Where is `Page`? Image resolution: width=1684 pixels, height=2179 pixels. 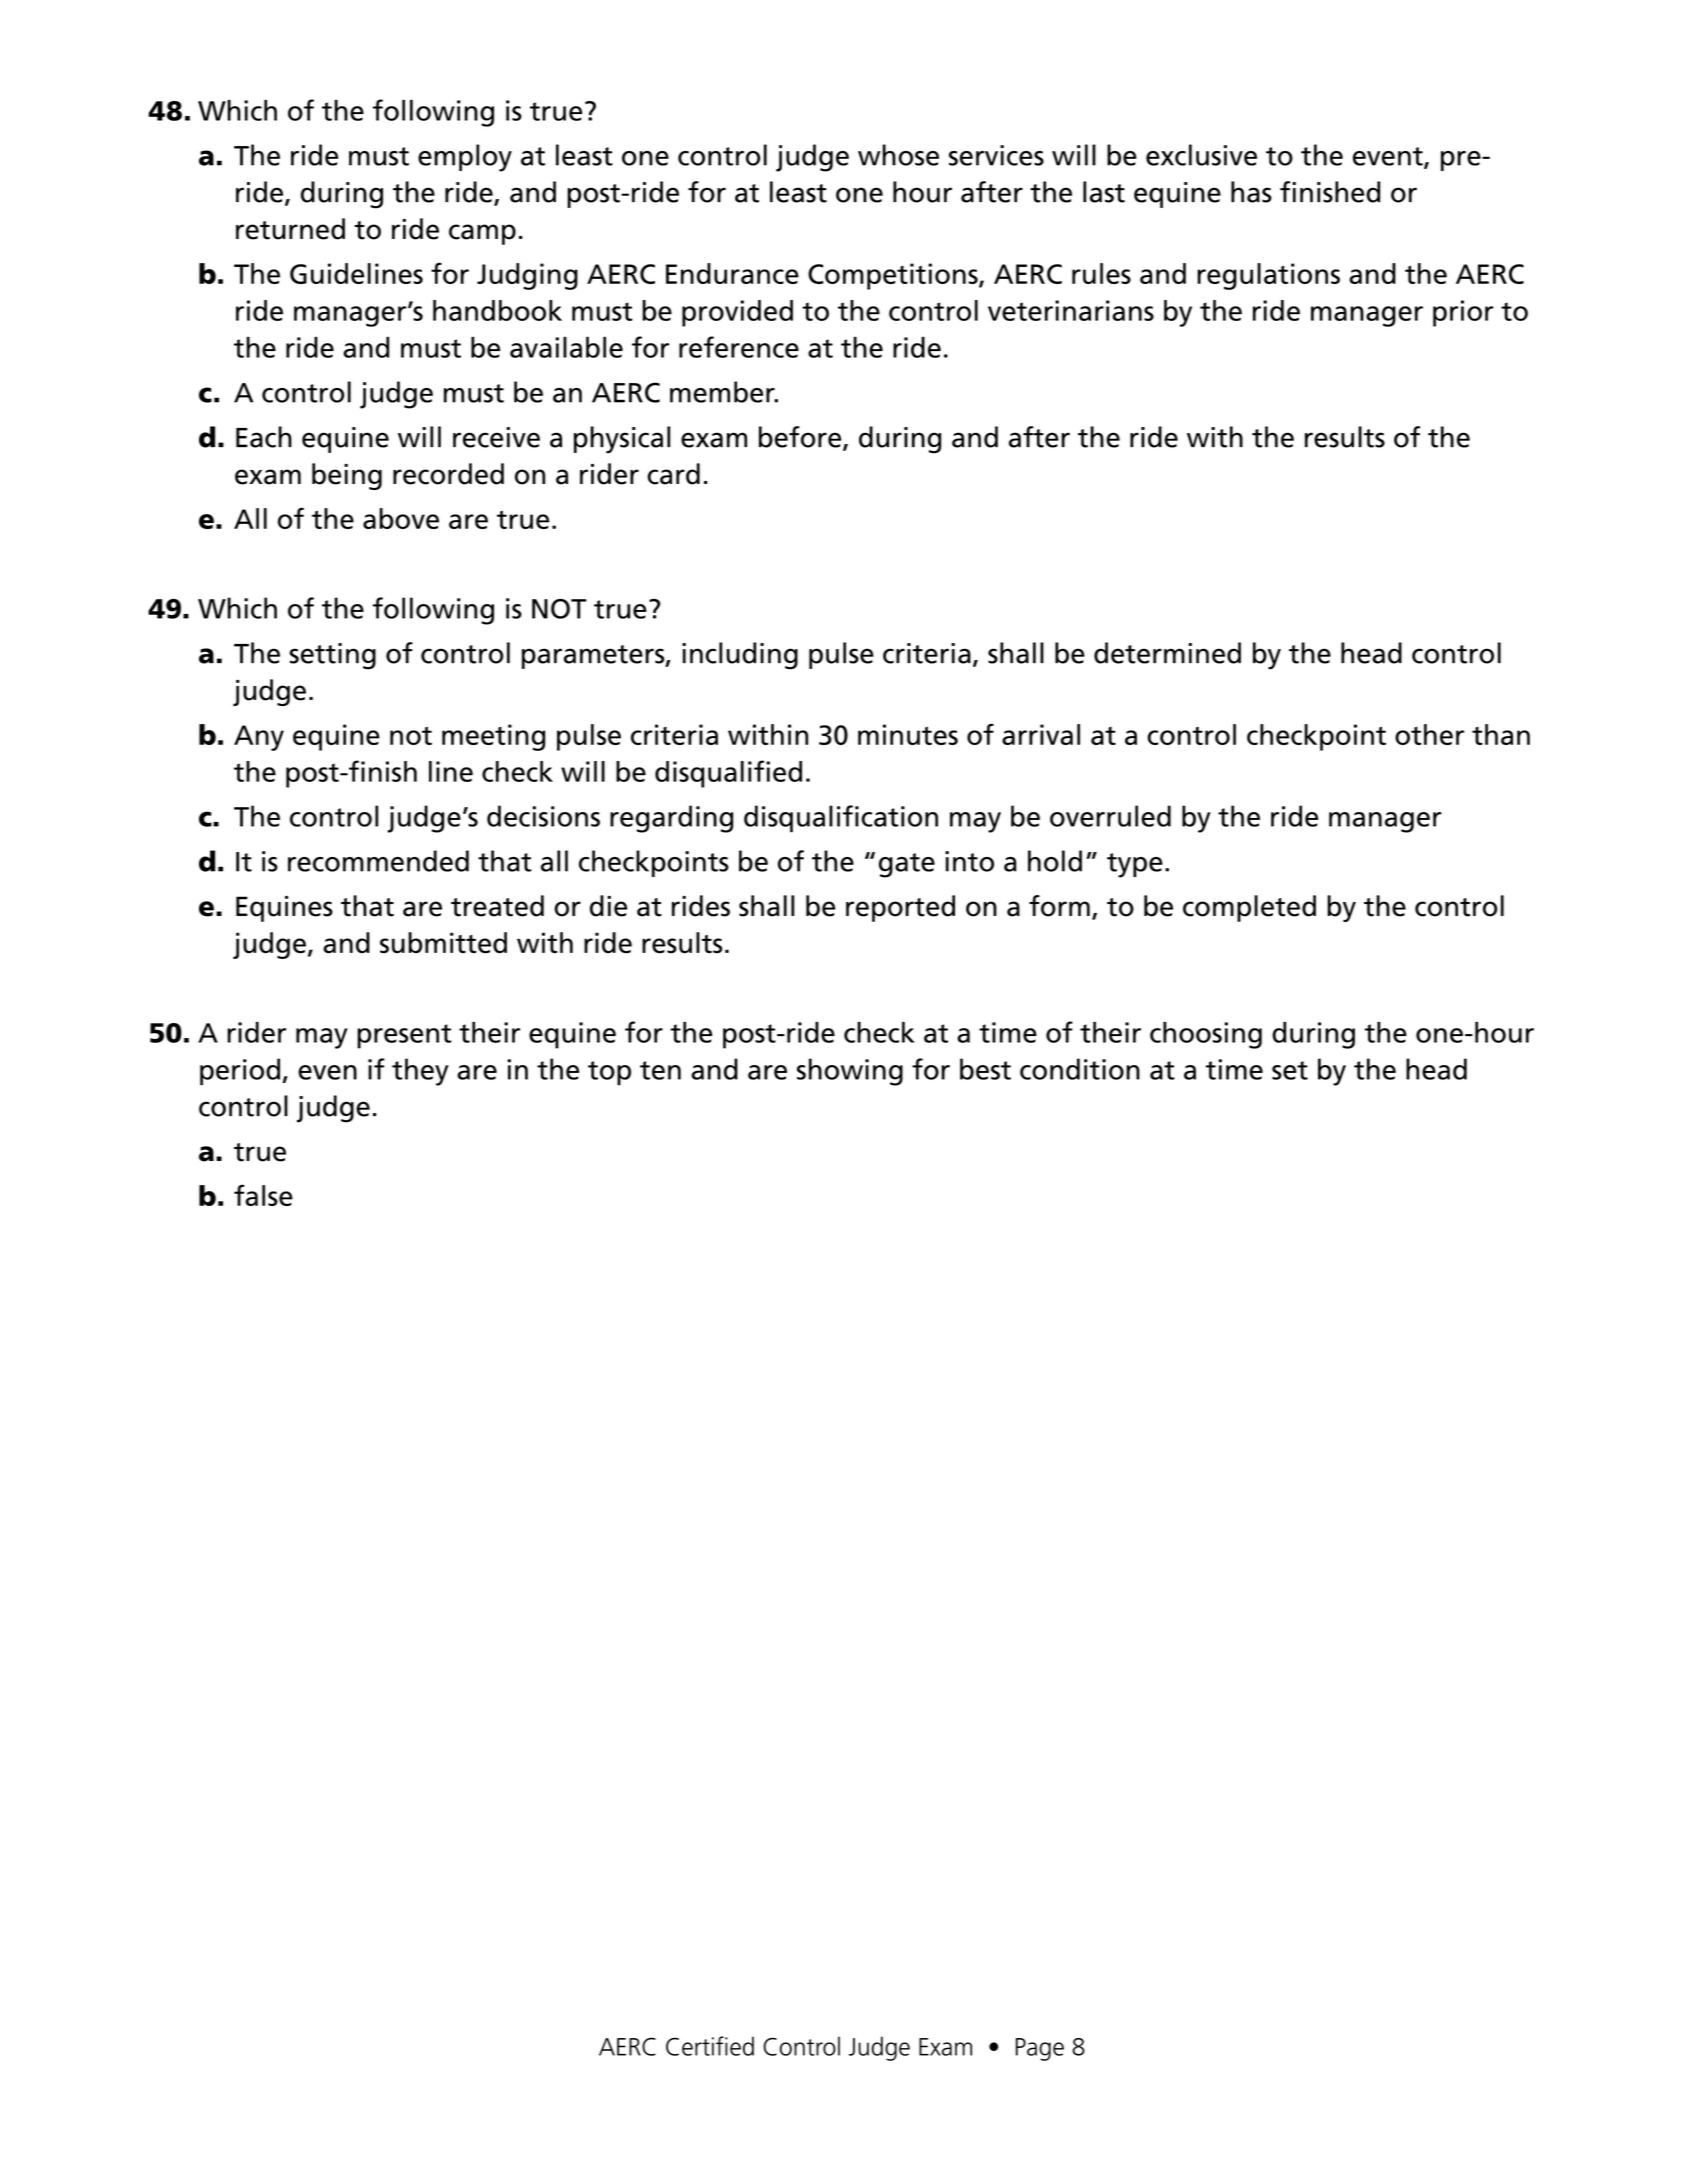
Page is located at coordinates (1040, 2049).
